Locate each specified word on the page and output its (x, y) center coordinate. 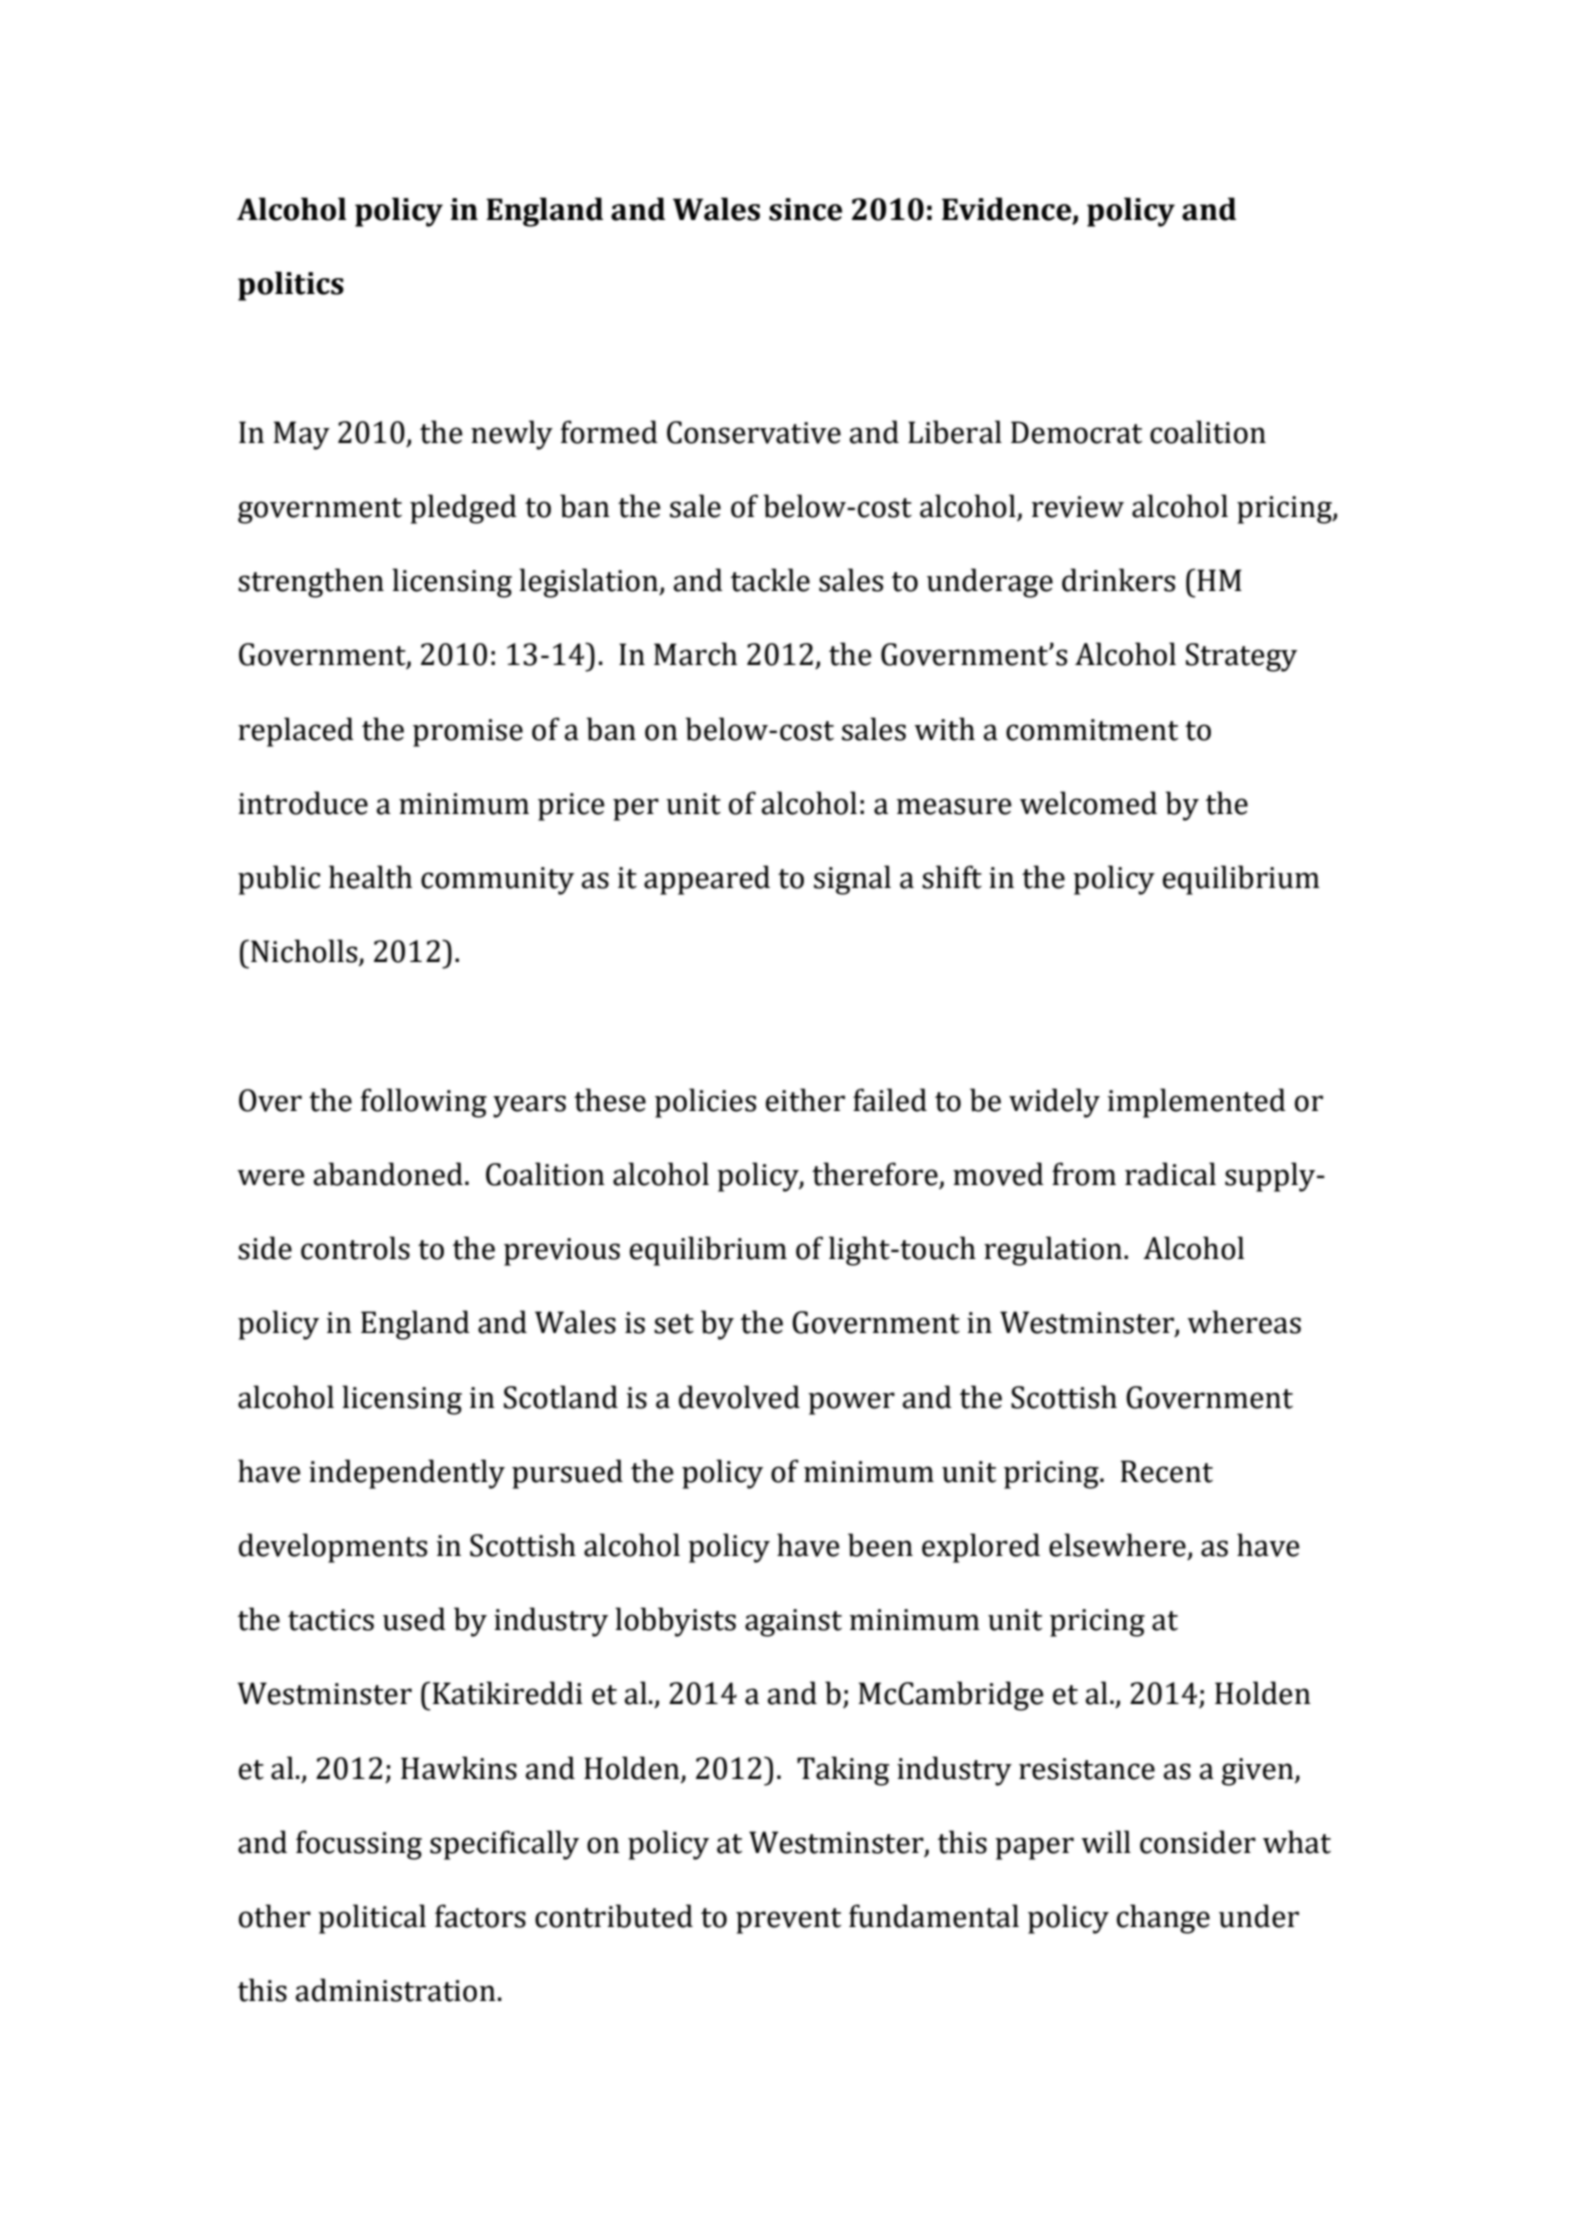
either (805, 1100)
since (805, 209)
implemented (1197, 1103)
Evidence (1008, 210)
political (372, 1919)
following (424, 1103)
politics (291, 286)
